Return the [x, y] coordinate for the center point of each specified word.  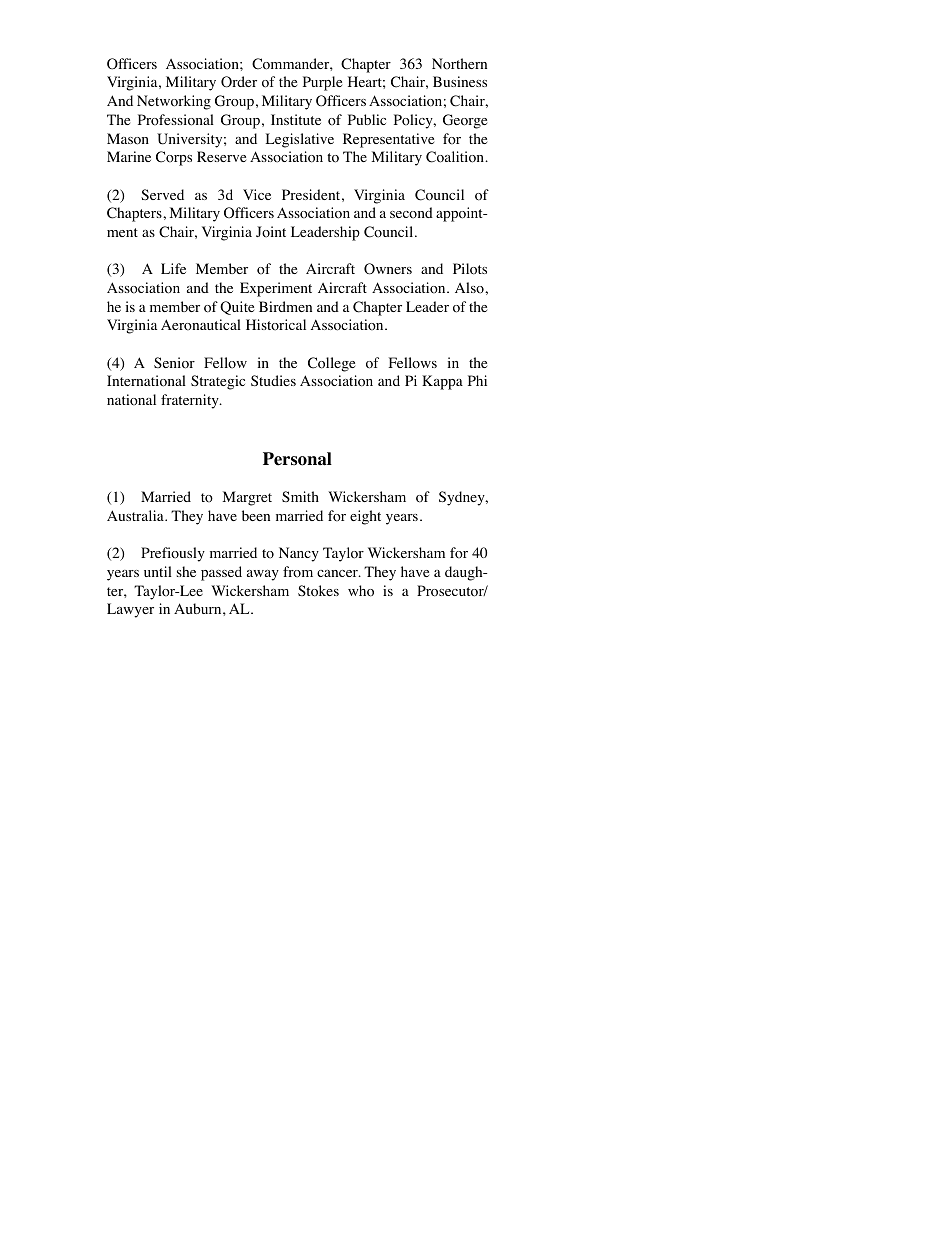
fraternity [191, 401]
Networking [174, 102]
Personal [297, 459]
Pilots [470, 269]
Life [173, 268]
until [158, 571]
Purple [322, 83]
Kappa [442, 382]
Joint [271, 232]
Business [460, 81]
